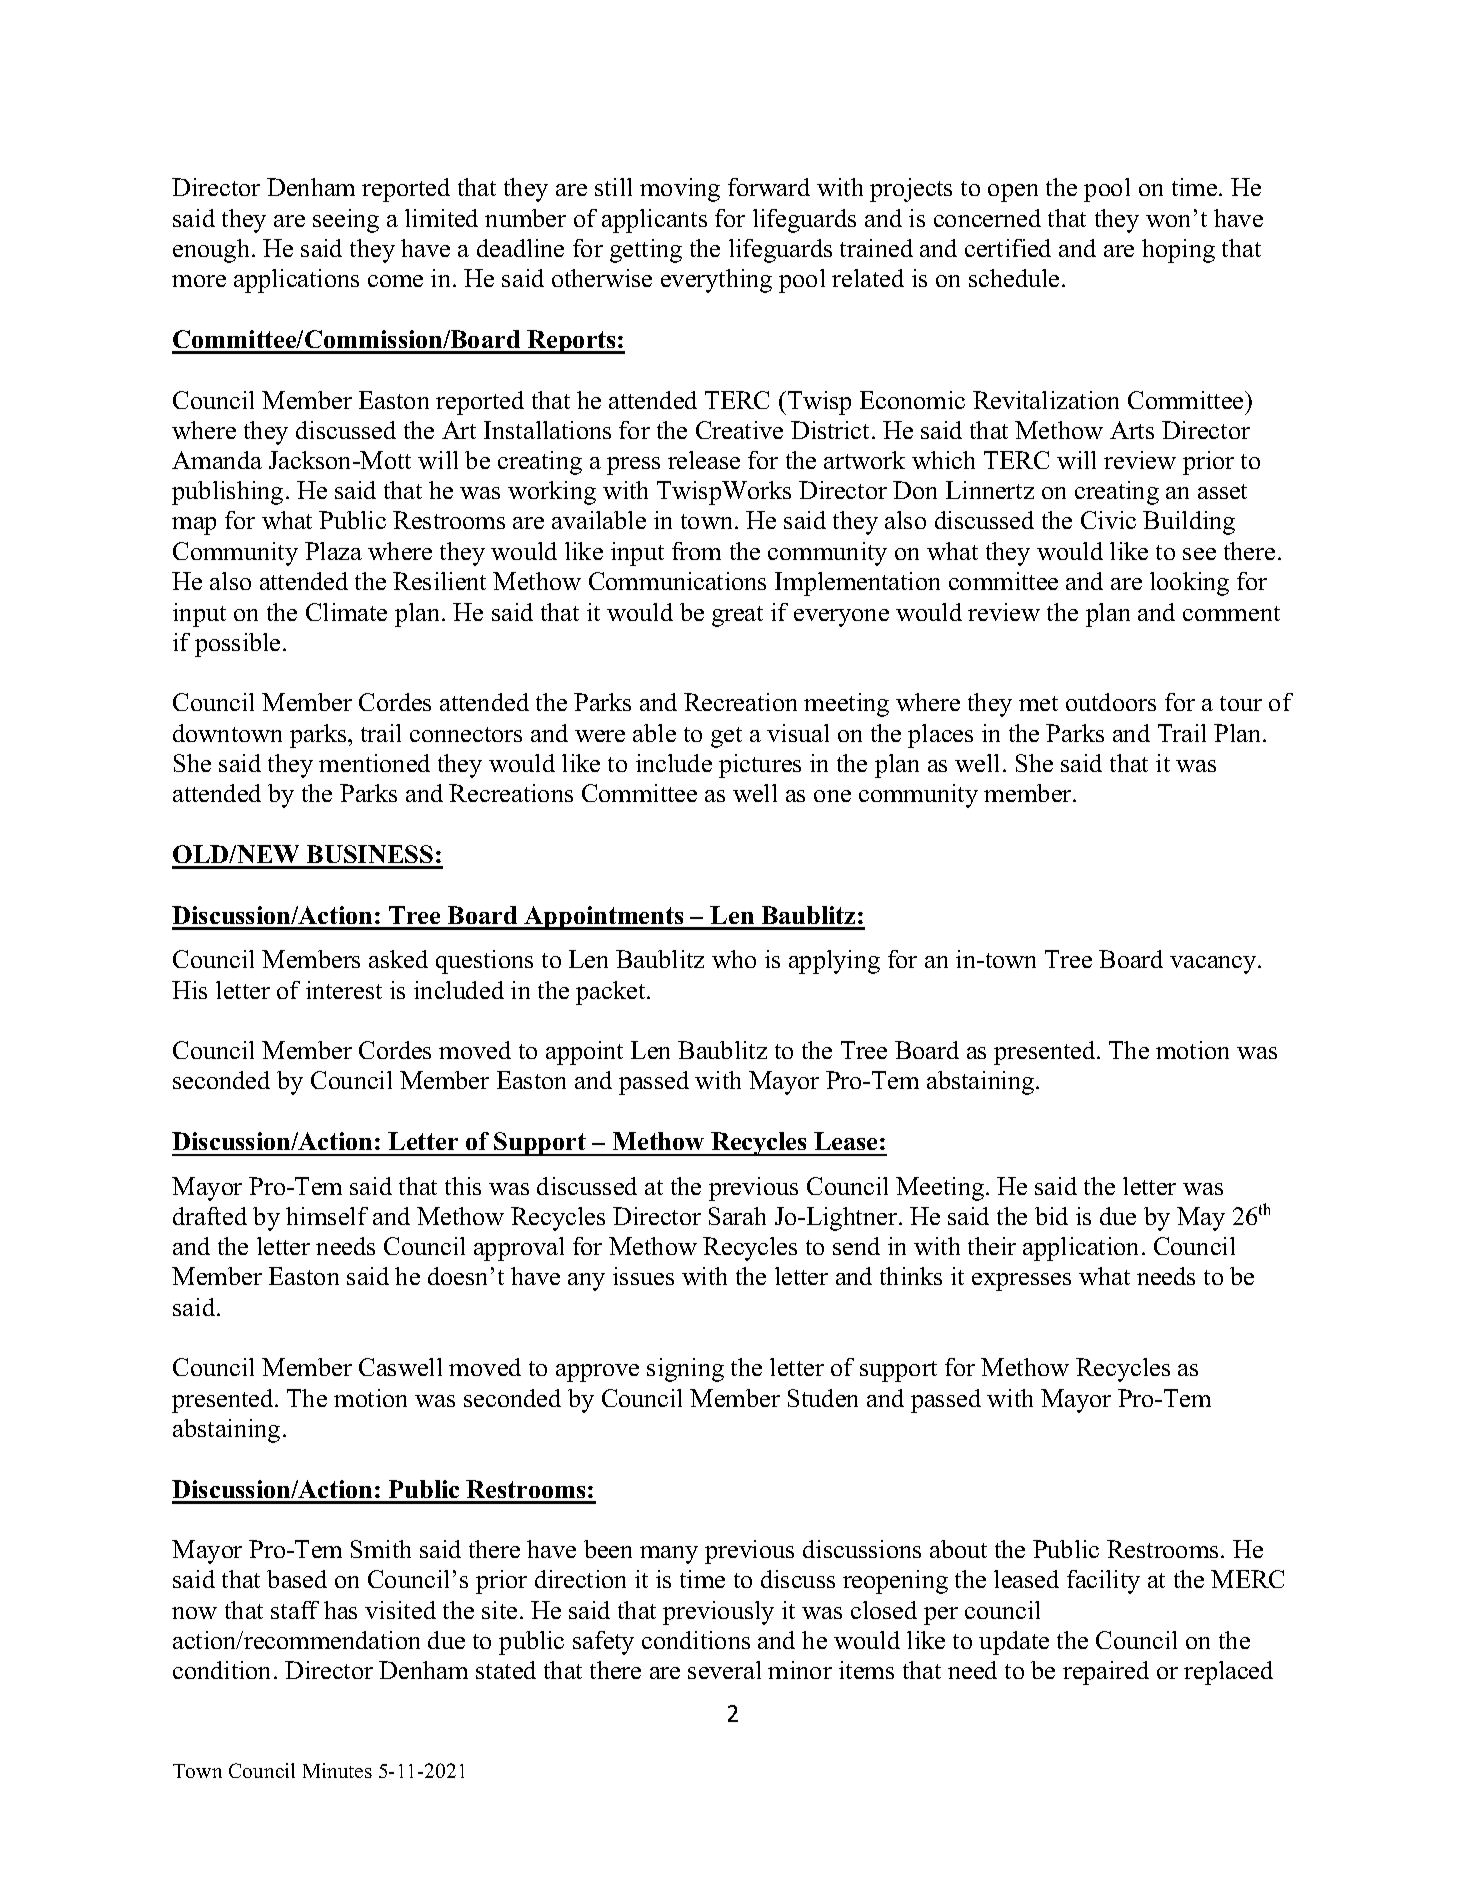 The image size is (1466, 1897). Describe the element at coordinates (992, 1246) in the document. I see `their` at that location.
